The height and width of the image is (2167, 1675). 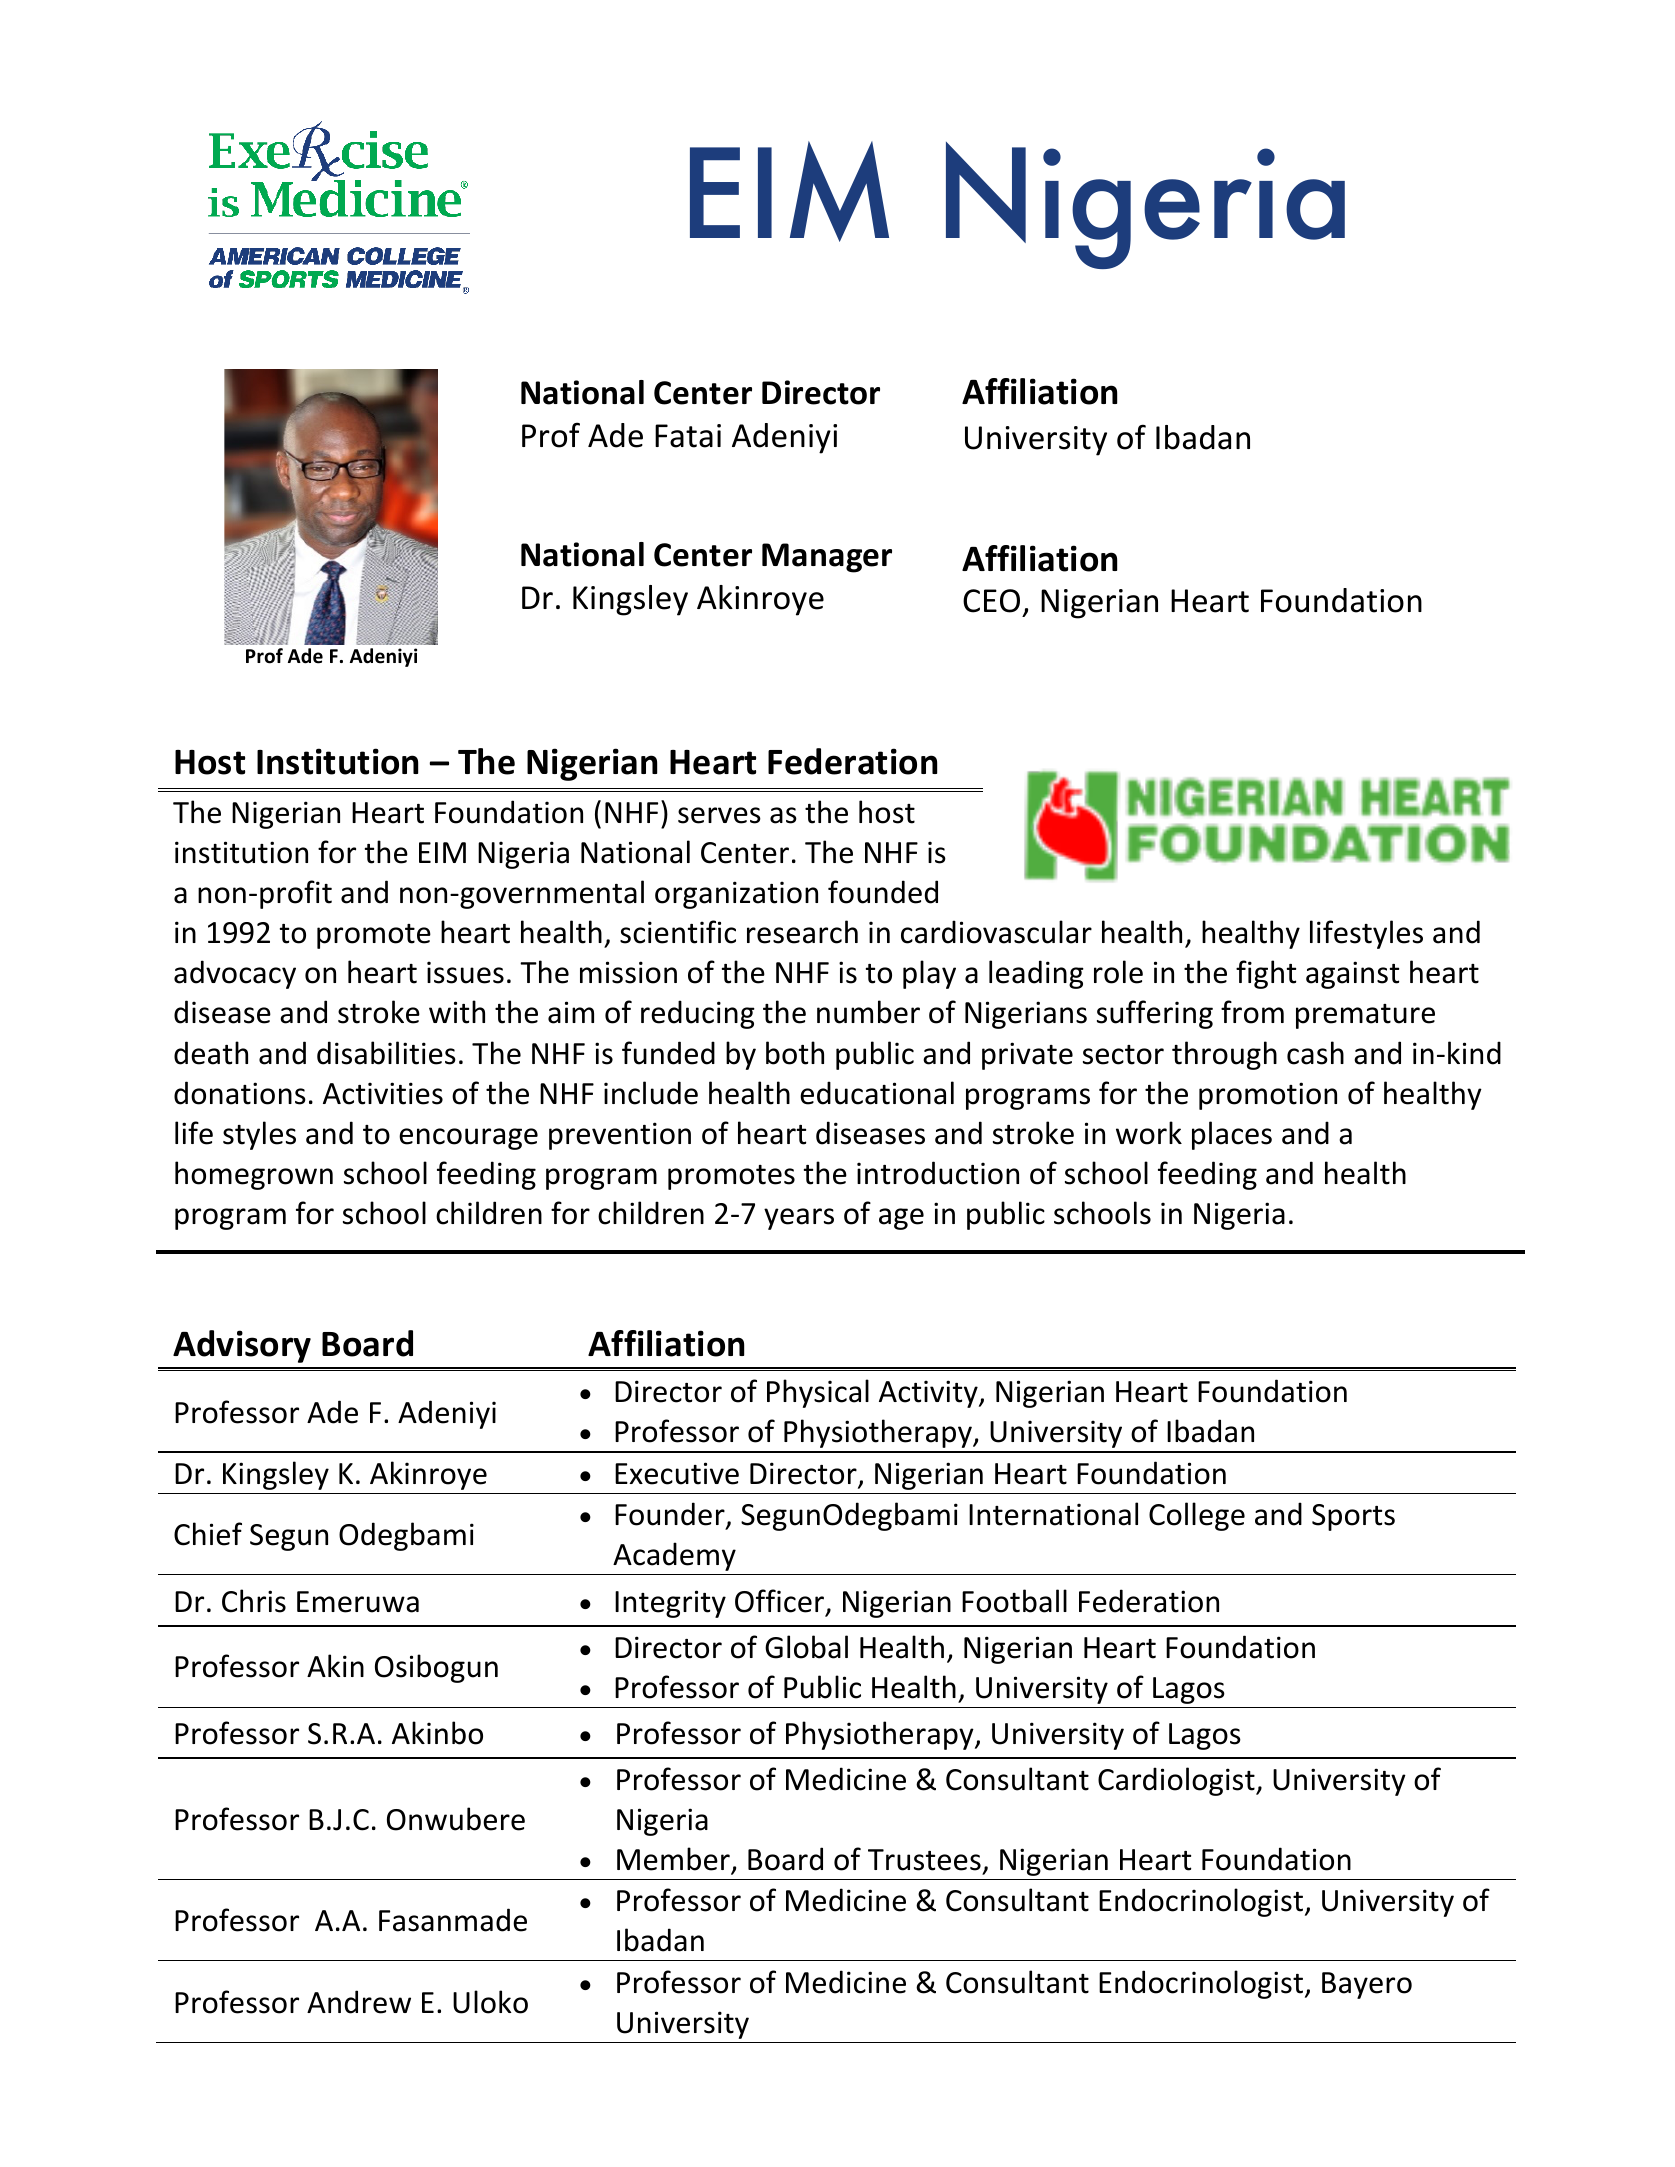 What do you see at coordinates (827, 558) in the image?
I see `Manager` at bounding box center [827, 558].
